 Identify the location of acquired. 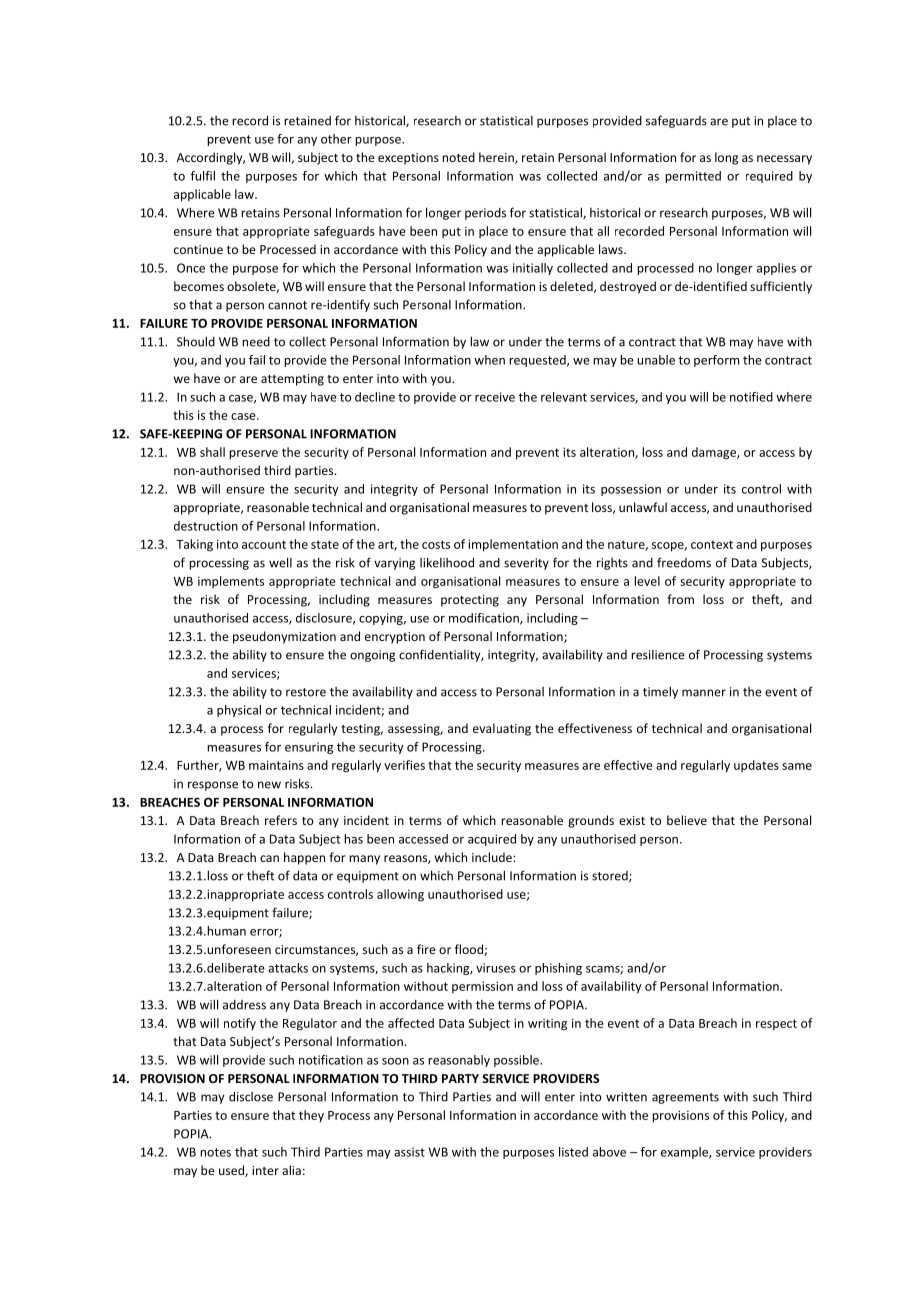
(492, 840).
